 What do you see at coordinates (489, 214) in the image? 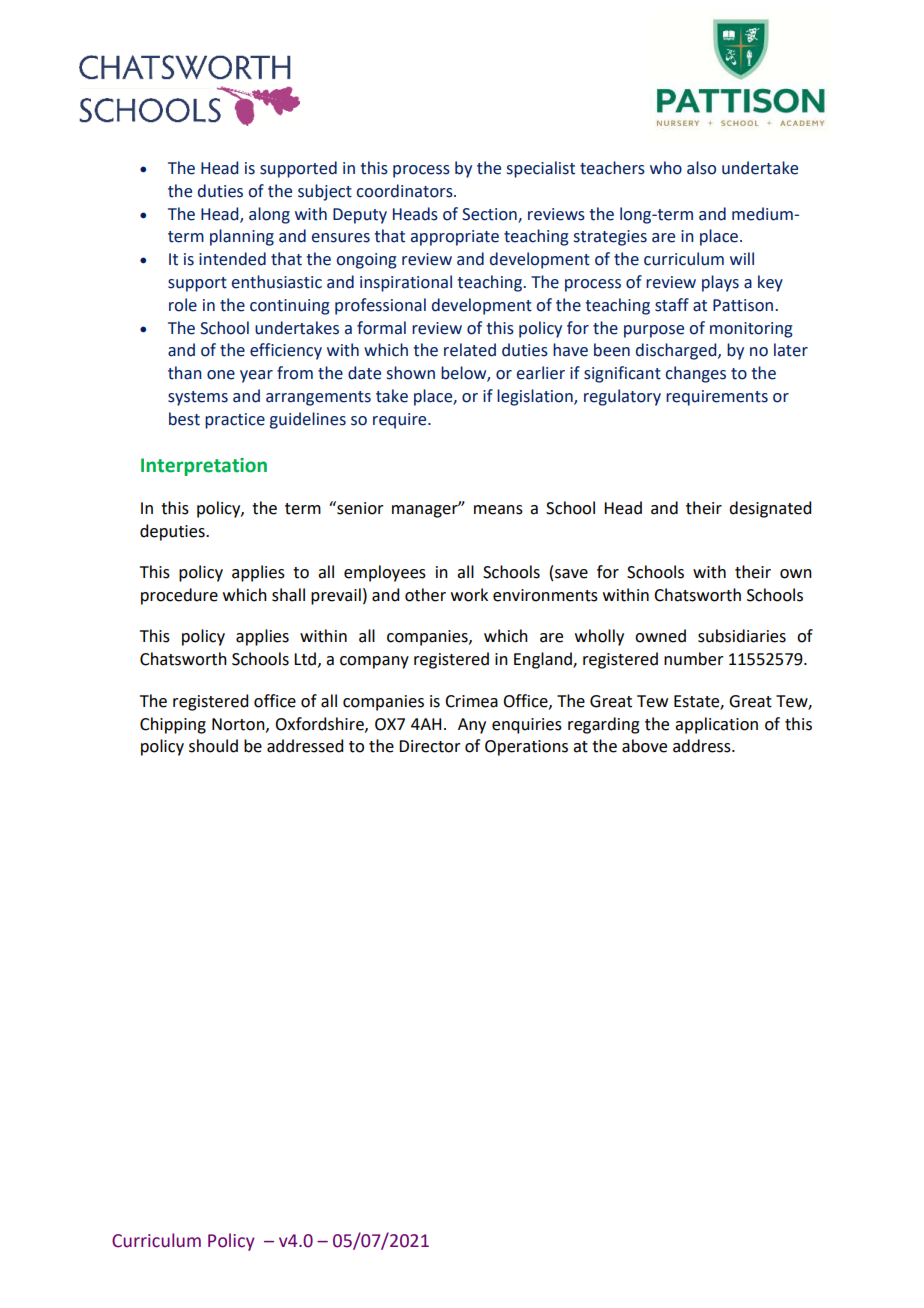
I see `Section` at bounding box center [489, 214].
